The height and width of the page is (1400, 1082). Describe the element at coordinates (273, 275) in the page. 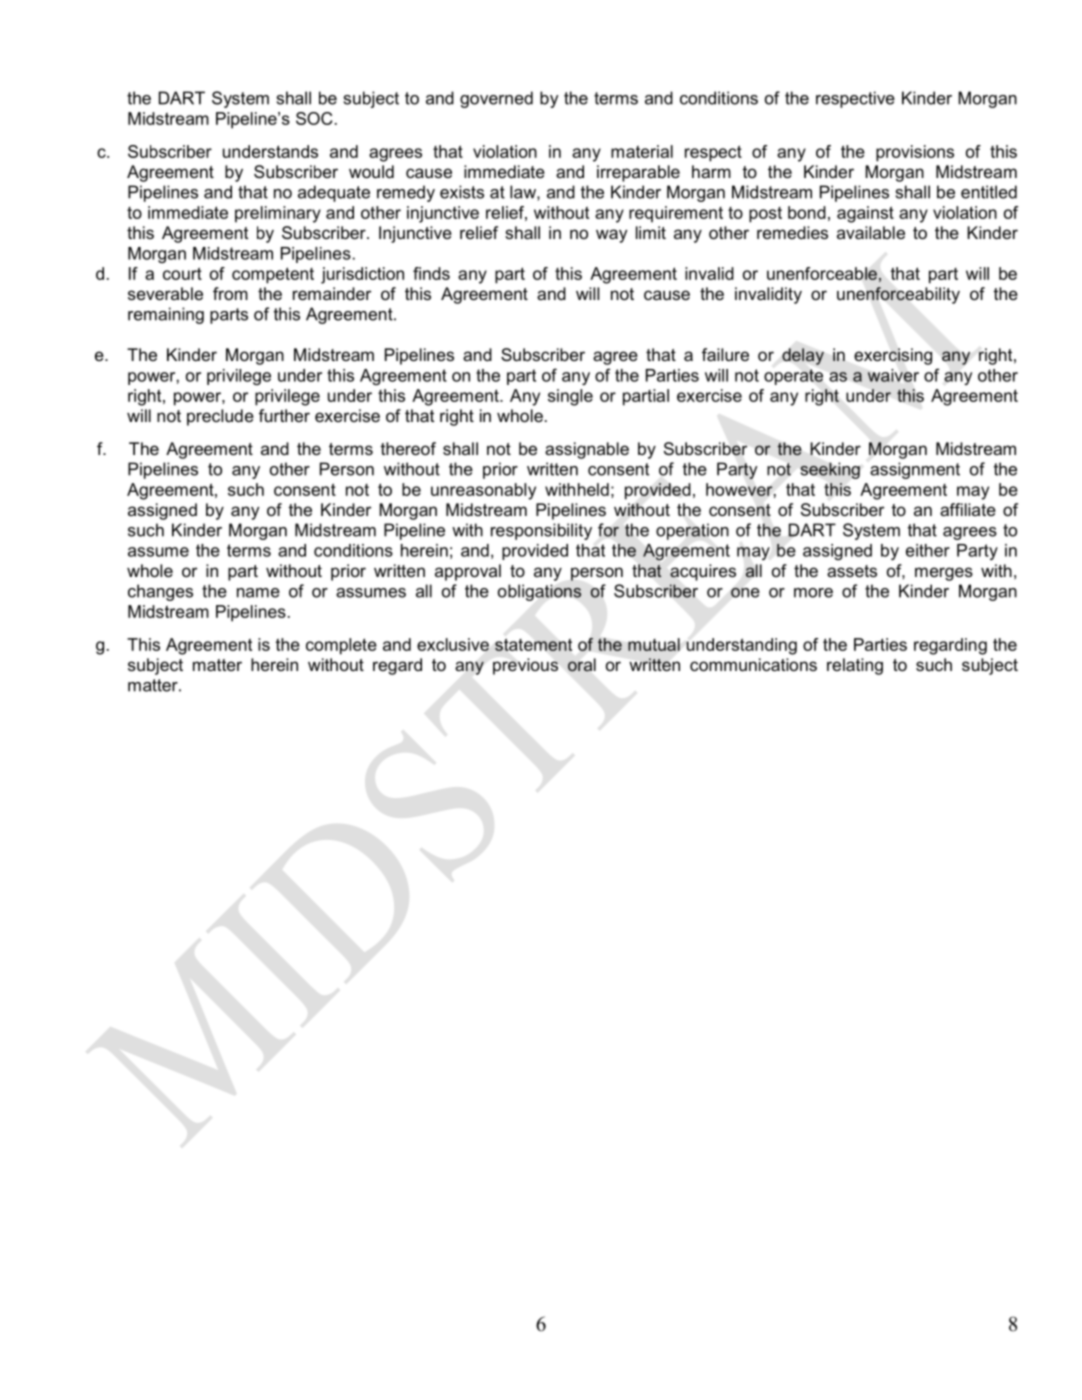

I see `competent` at that location.
